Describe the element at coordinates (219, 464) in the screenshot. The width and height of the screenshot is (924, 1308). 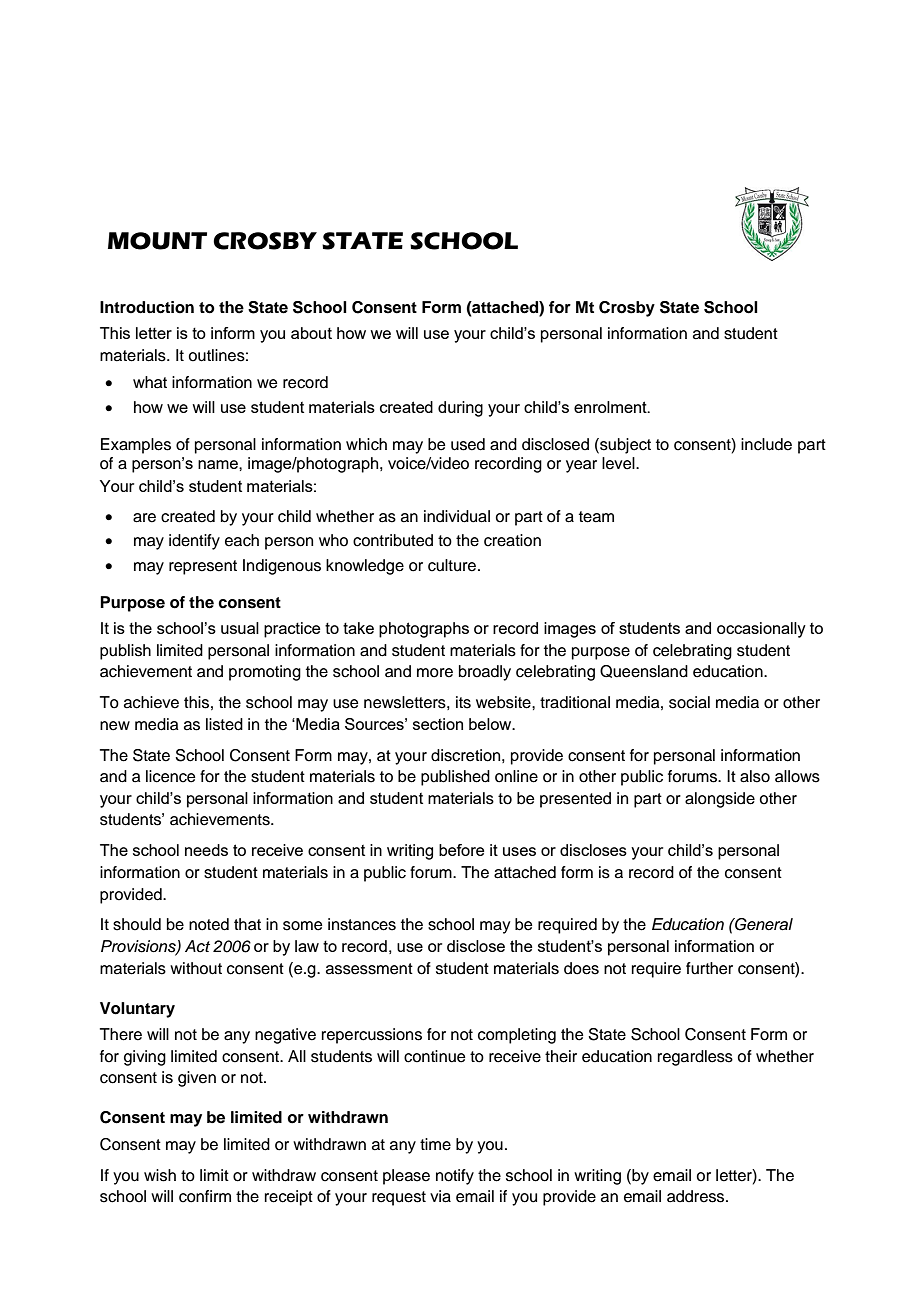
I see `name` at that location.
